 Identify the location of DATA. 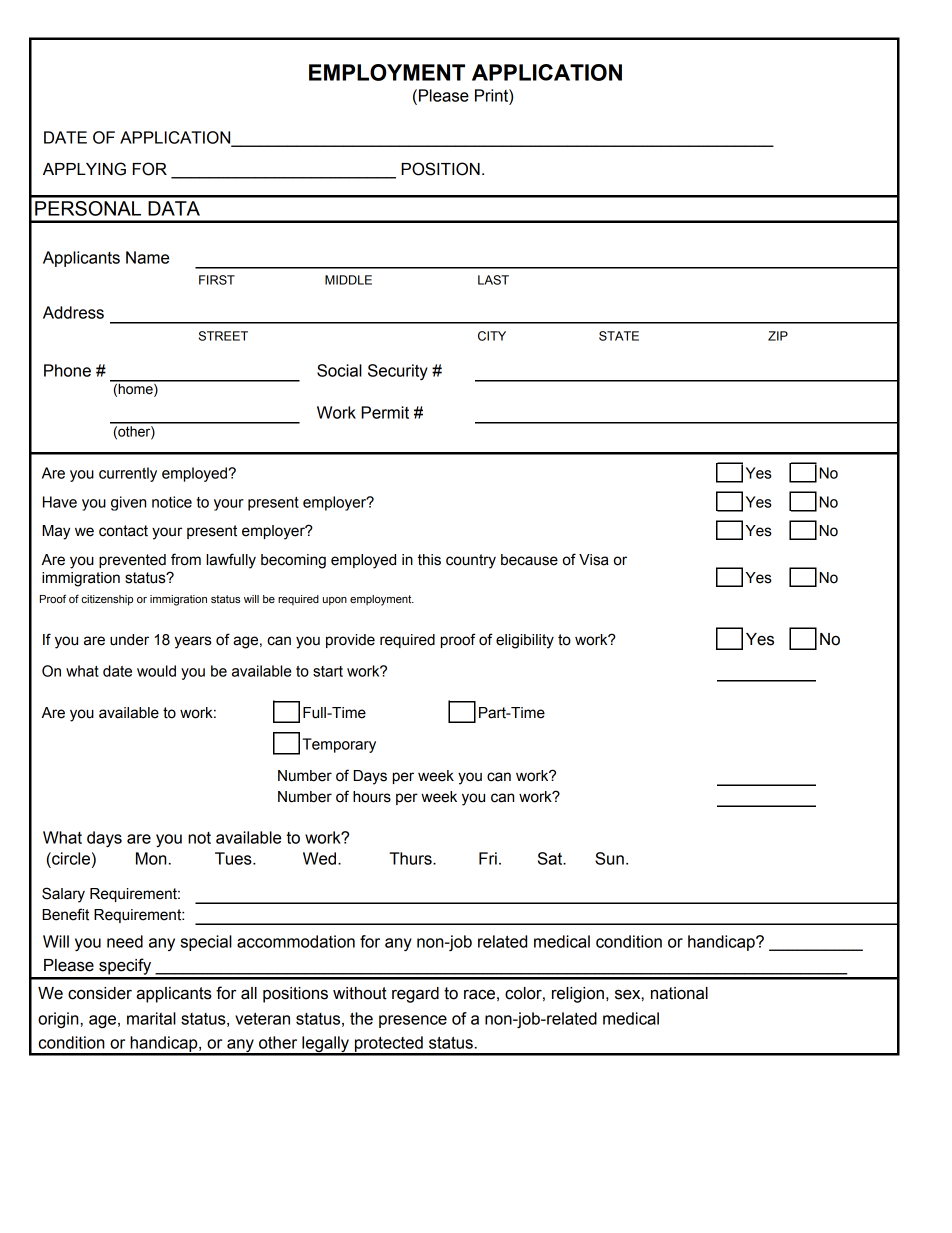
(174, 208).
